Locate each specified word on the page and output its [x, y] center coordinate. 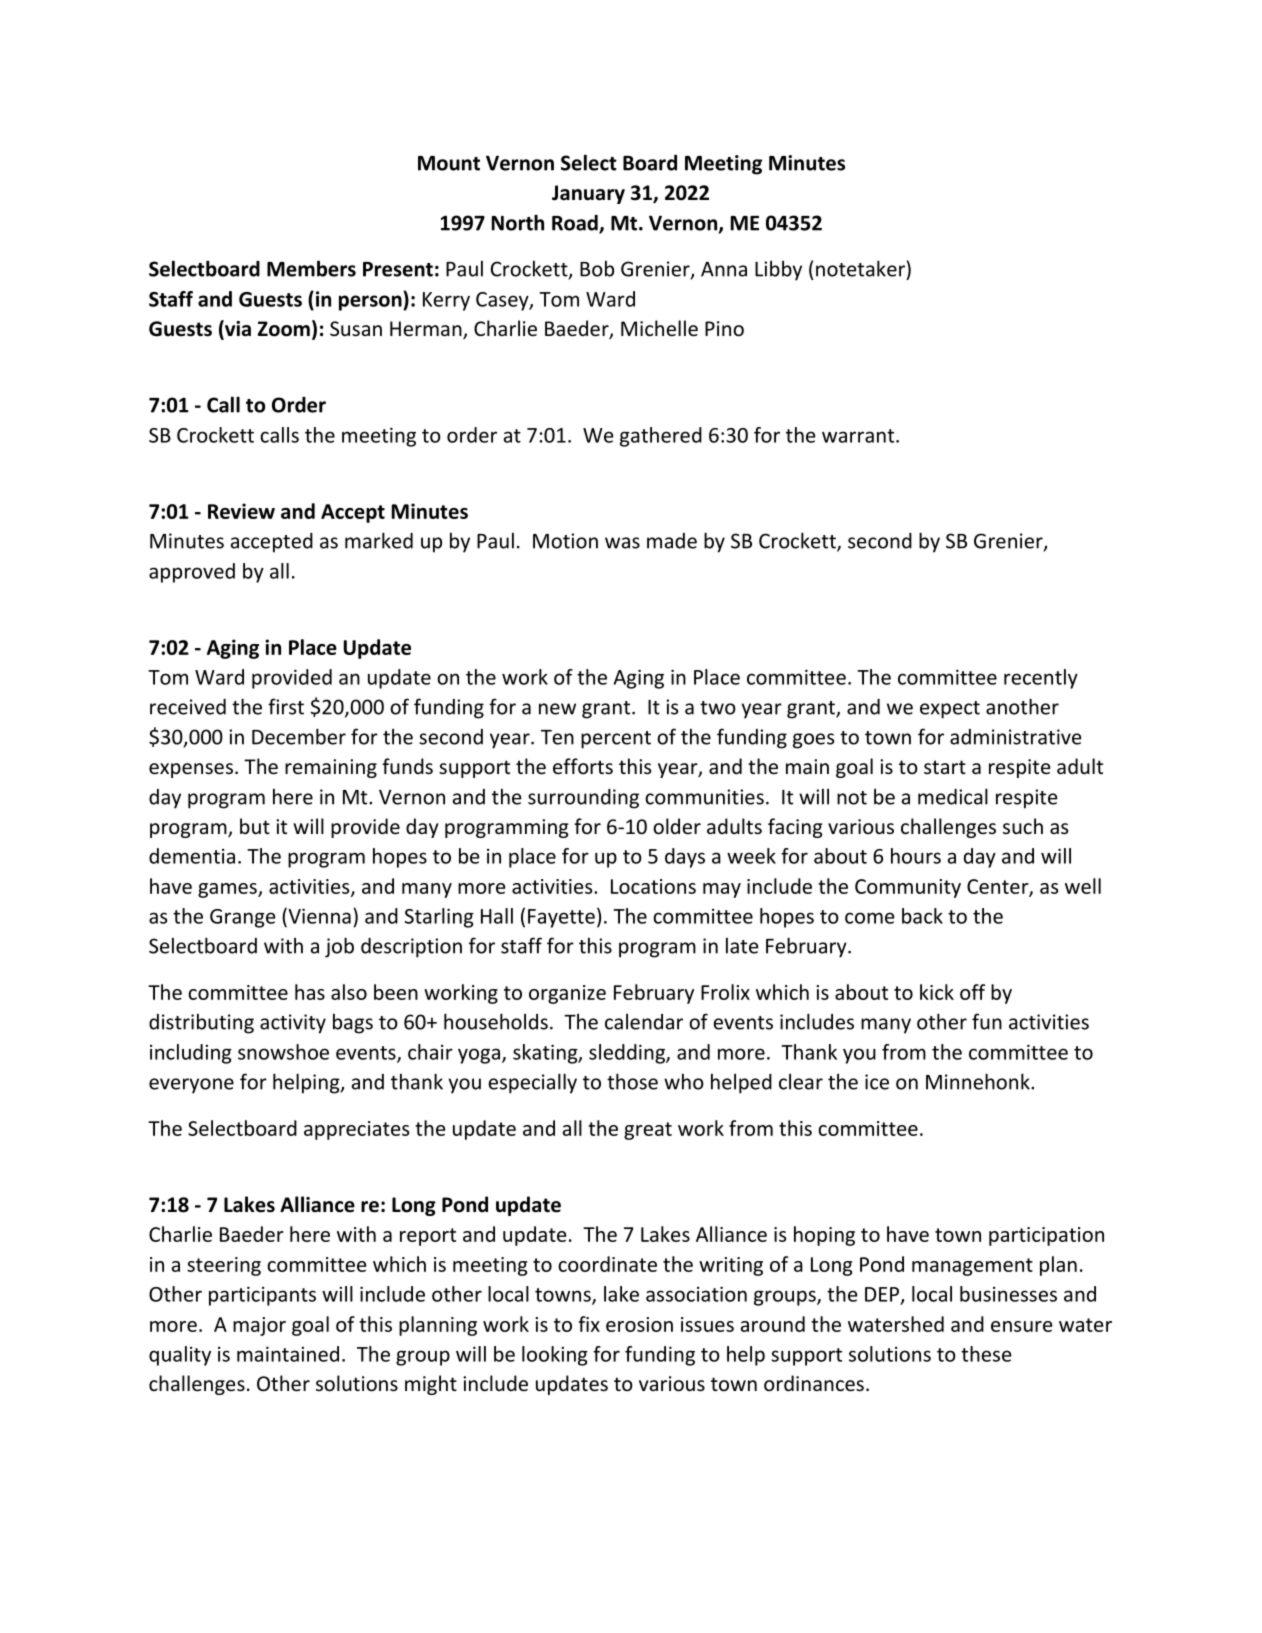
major [259, 1326]
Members [311, 268]
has [310, 992]
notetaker [860, 268]
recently [1041, 679]
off [972, 992]
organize [567, 994]
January [588, 194]
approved [192, 573]
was [622, 543]
